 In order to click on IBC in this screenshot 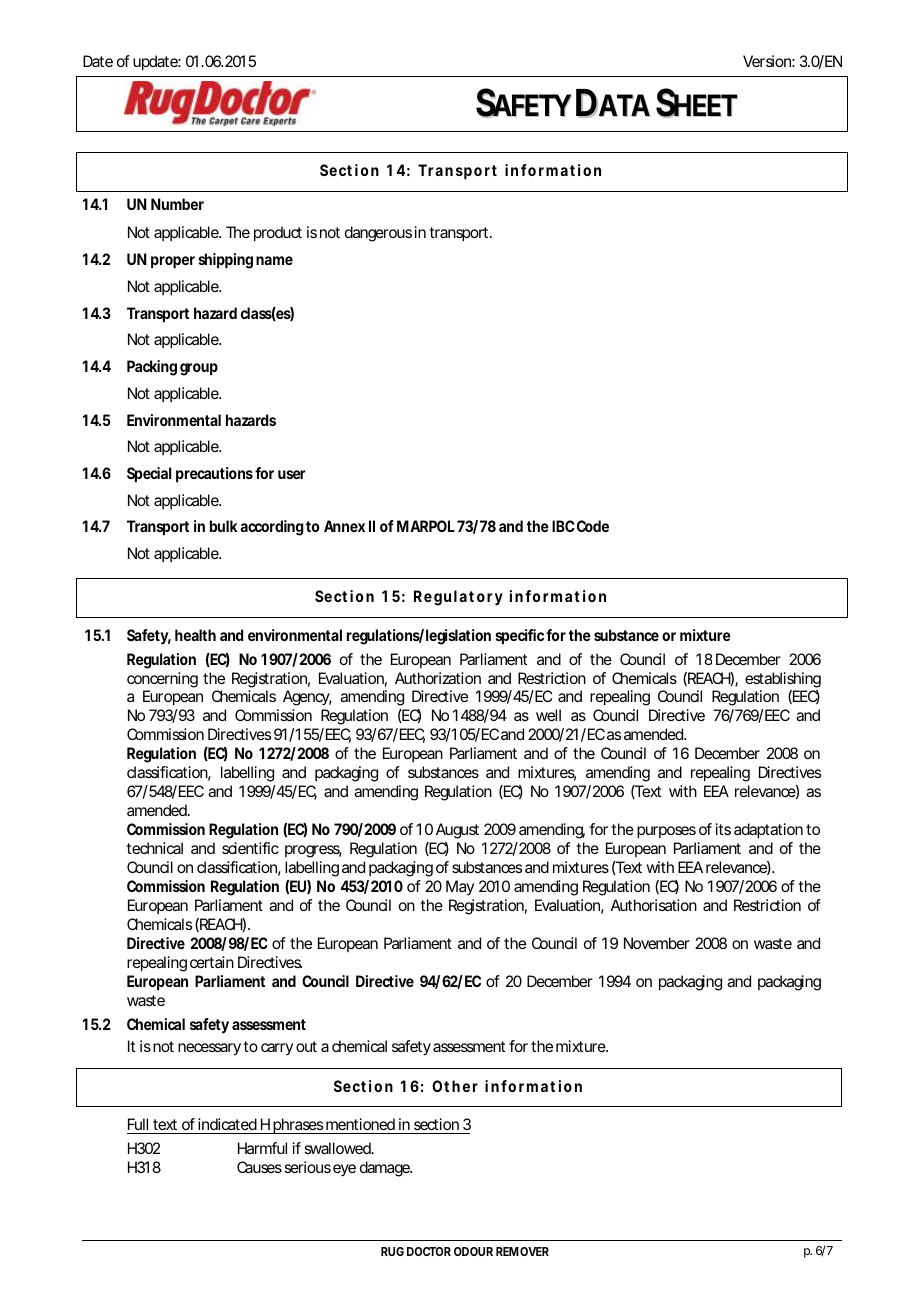, I will do `click(563, 526)`.
